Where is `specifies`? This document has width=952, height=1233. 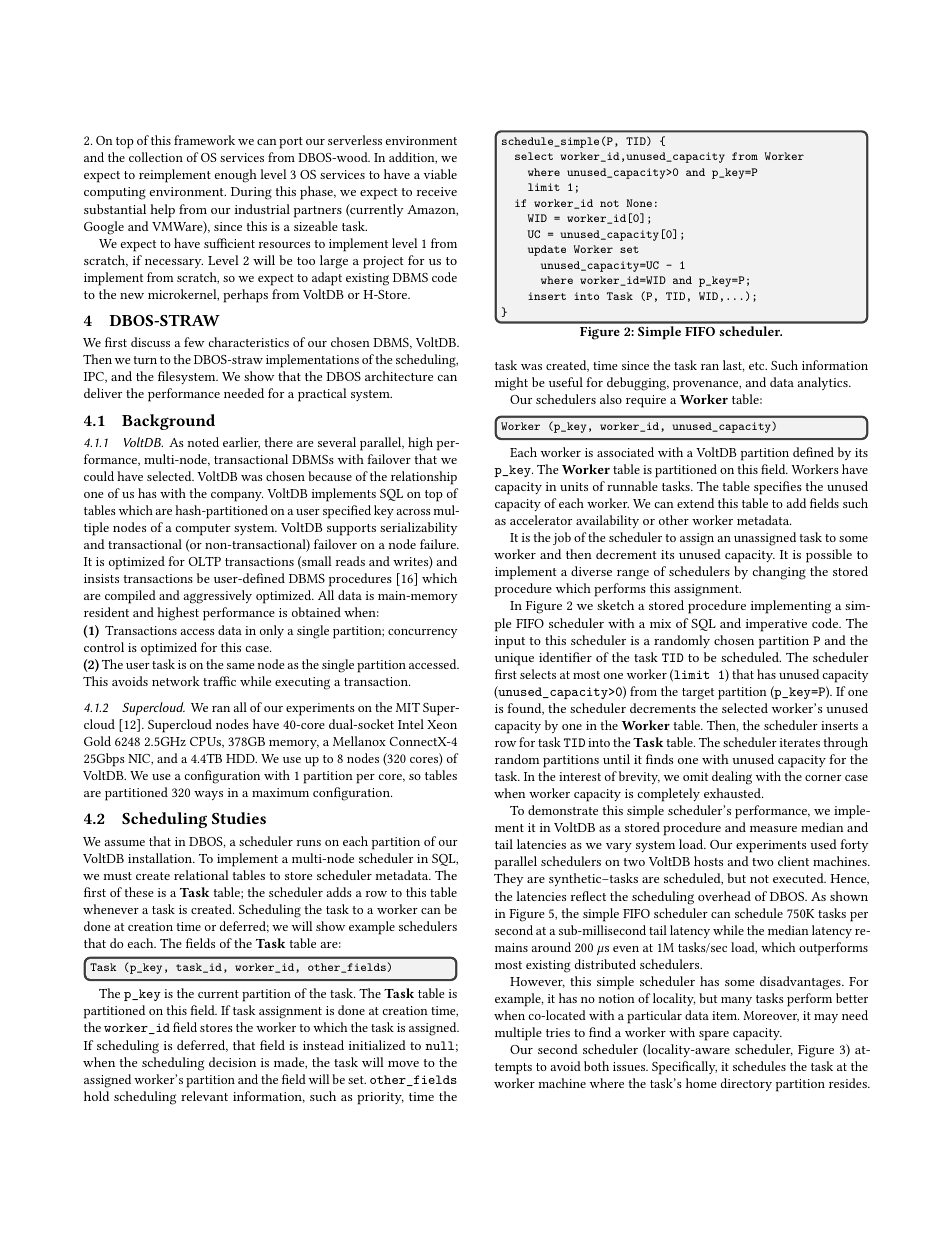 specifies is located at coordinates (778, 488).
